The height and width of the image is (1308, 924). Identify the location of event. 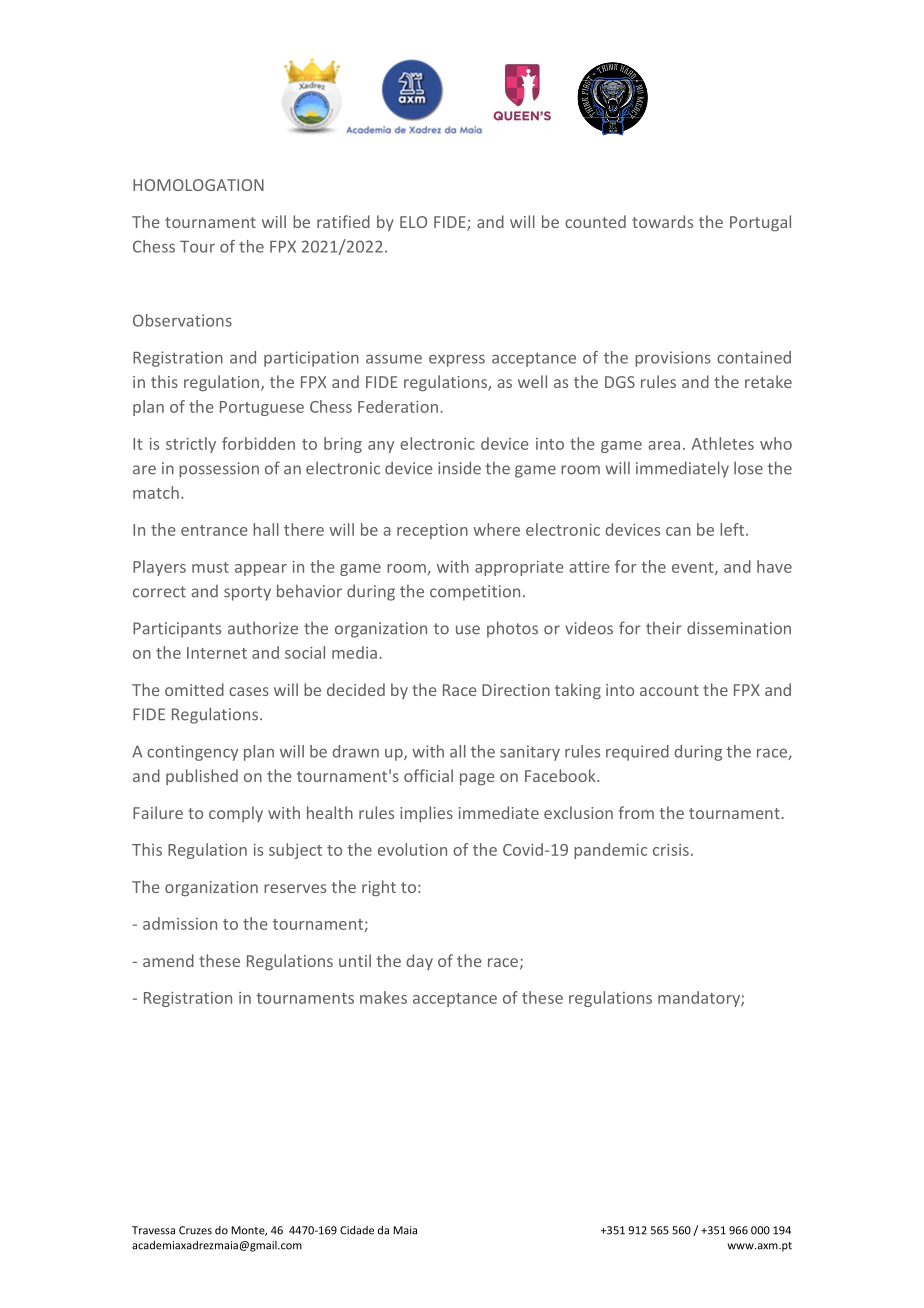
(694, 568).
